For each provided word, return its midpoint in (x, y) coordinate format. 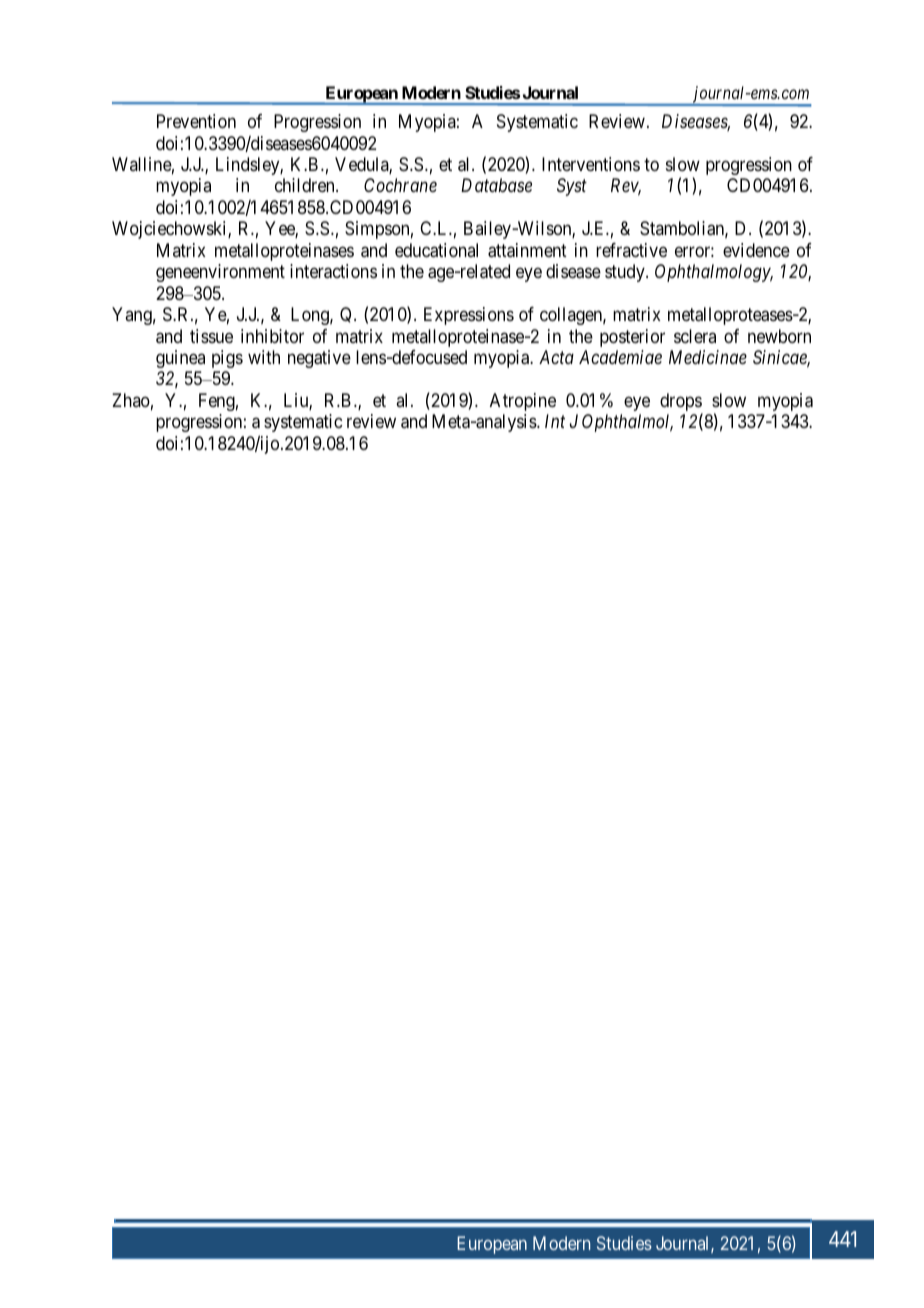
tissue (211, 336)
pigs (227, 359)
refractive (631, 250)
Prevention (196, 121)
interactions (333, 271)
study (626, 273)
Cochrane (400, 185)
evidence (756, 250)
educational (436, 250)
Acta (556, 357)
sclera (695, 336)
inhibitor (272, 336)
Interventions (591, 164)
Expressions (469, 316)
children (306, 185)
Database (496, 185)
